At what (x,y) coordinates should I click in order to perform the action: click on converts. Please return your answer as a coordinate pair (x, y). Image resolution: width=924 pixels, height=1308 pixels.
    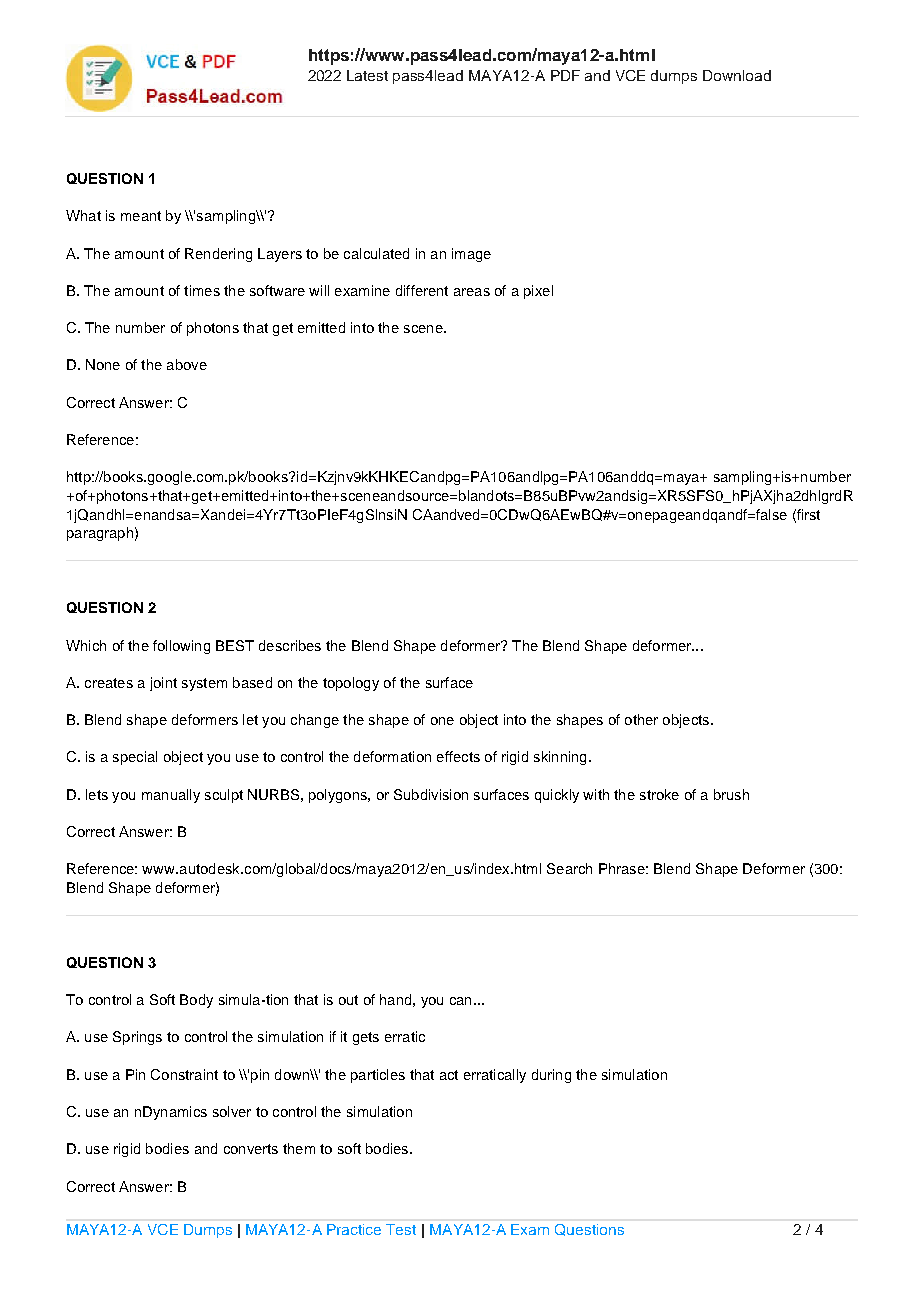
    Looking at the image, I should click on (251, 1149).
